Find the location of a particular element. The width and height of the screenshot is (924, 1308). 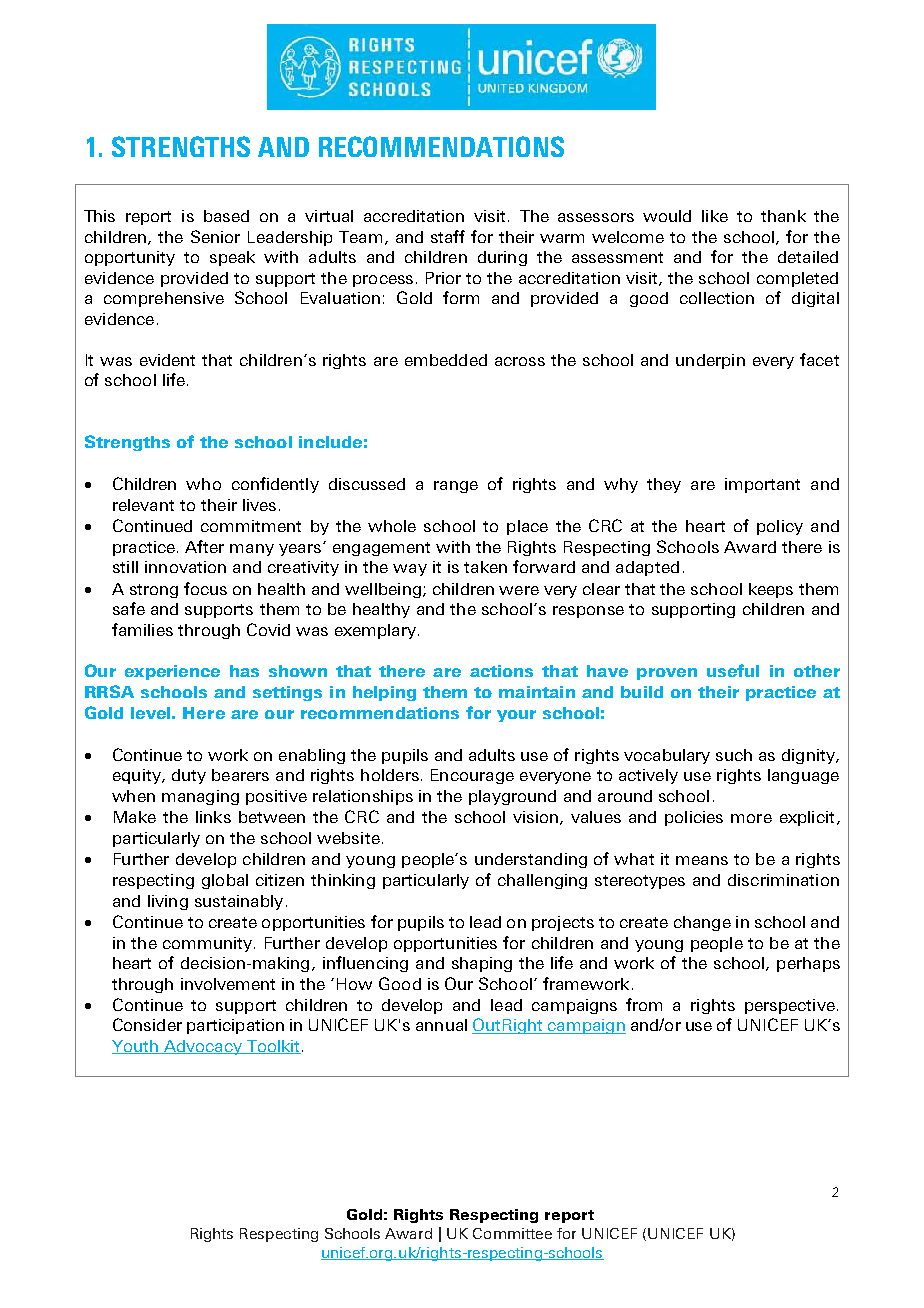

staff is located at coordinates (448, 236).
